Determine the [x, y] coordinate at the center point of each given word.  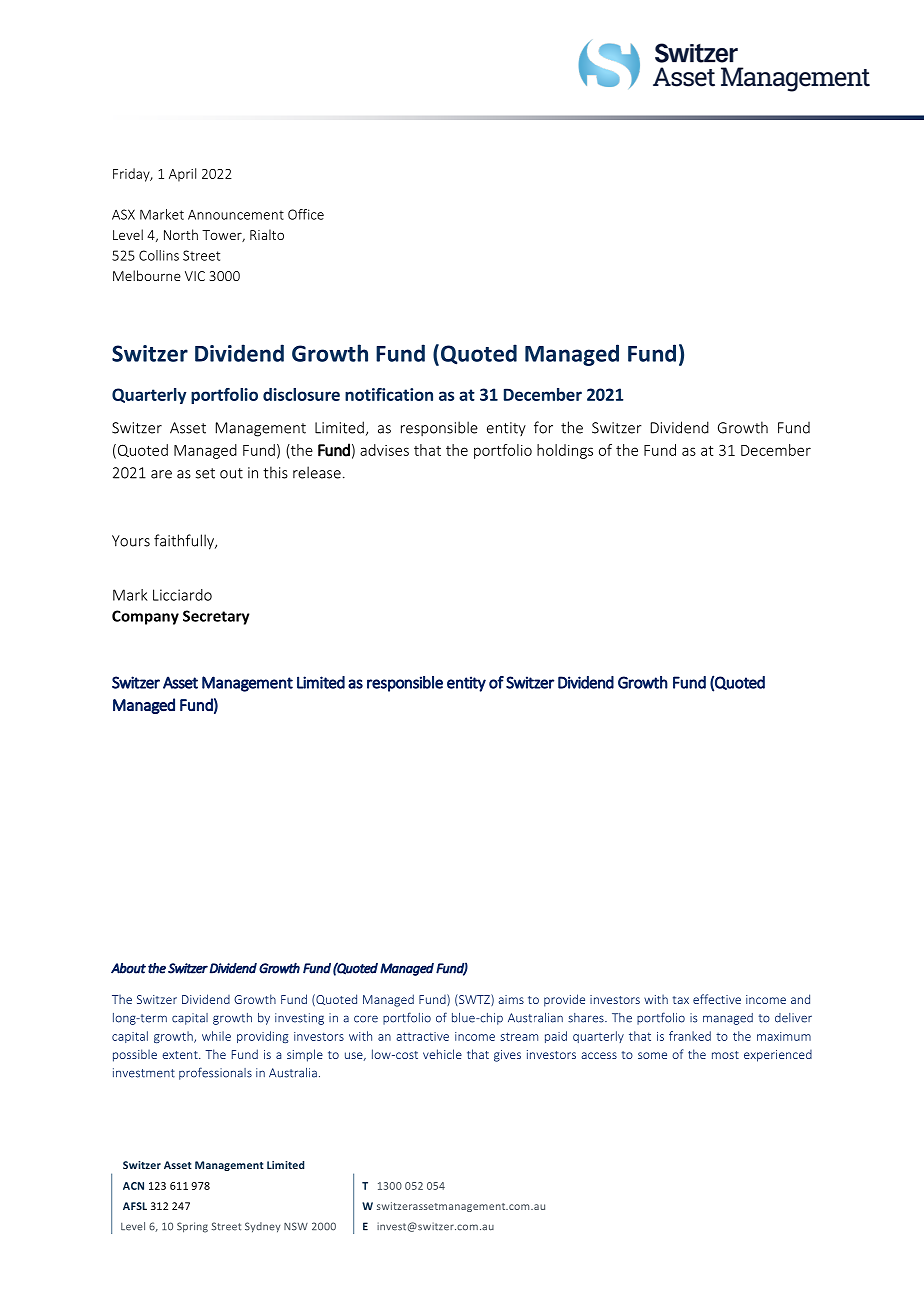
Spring [192, 1227]
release [317, 472]
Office [306, 214]
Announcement [236, 215]
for [543, 427]
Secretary [216, 617]
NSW [296, 1226]
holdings [565, 451]
